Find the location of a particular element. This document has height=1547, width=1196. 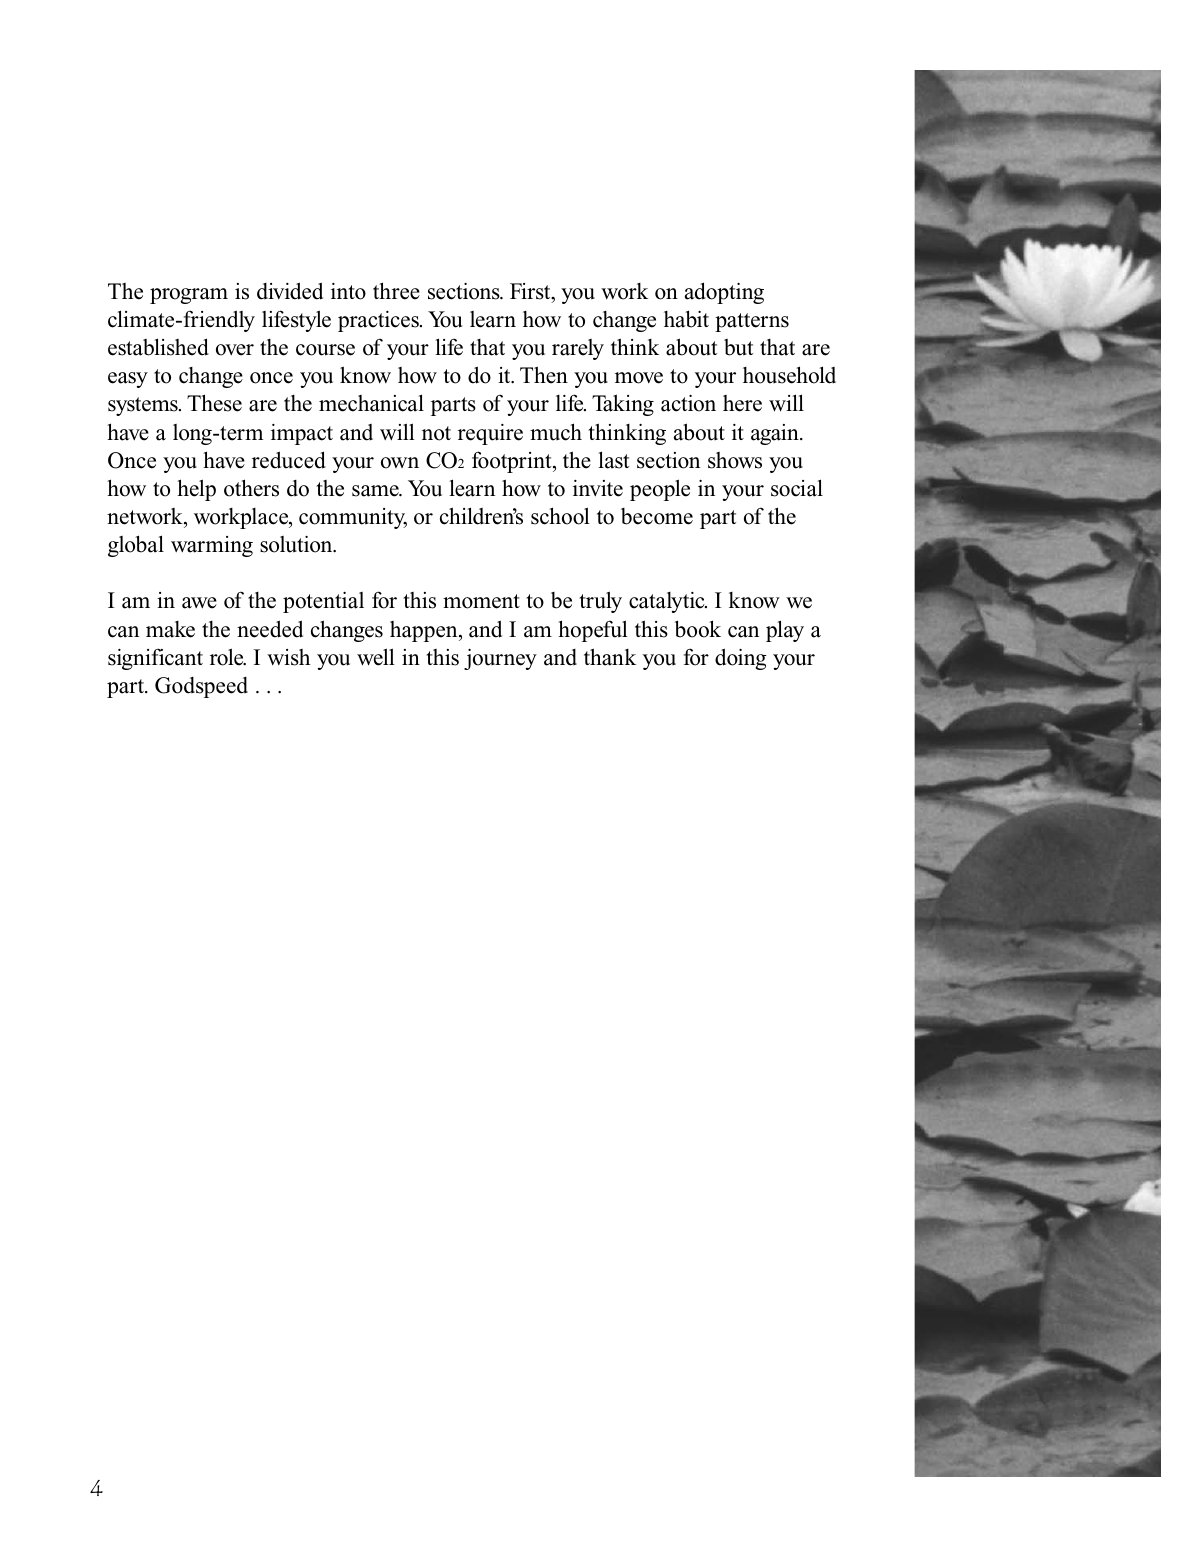

help is located at coordinates (196, 490).
